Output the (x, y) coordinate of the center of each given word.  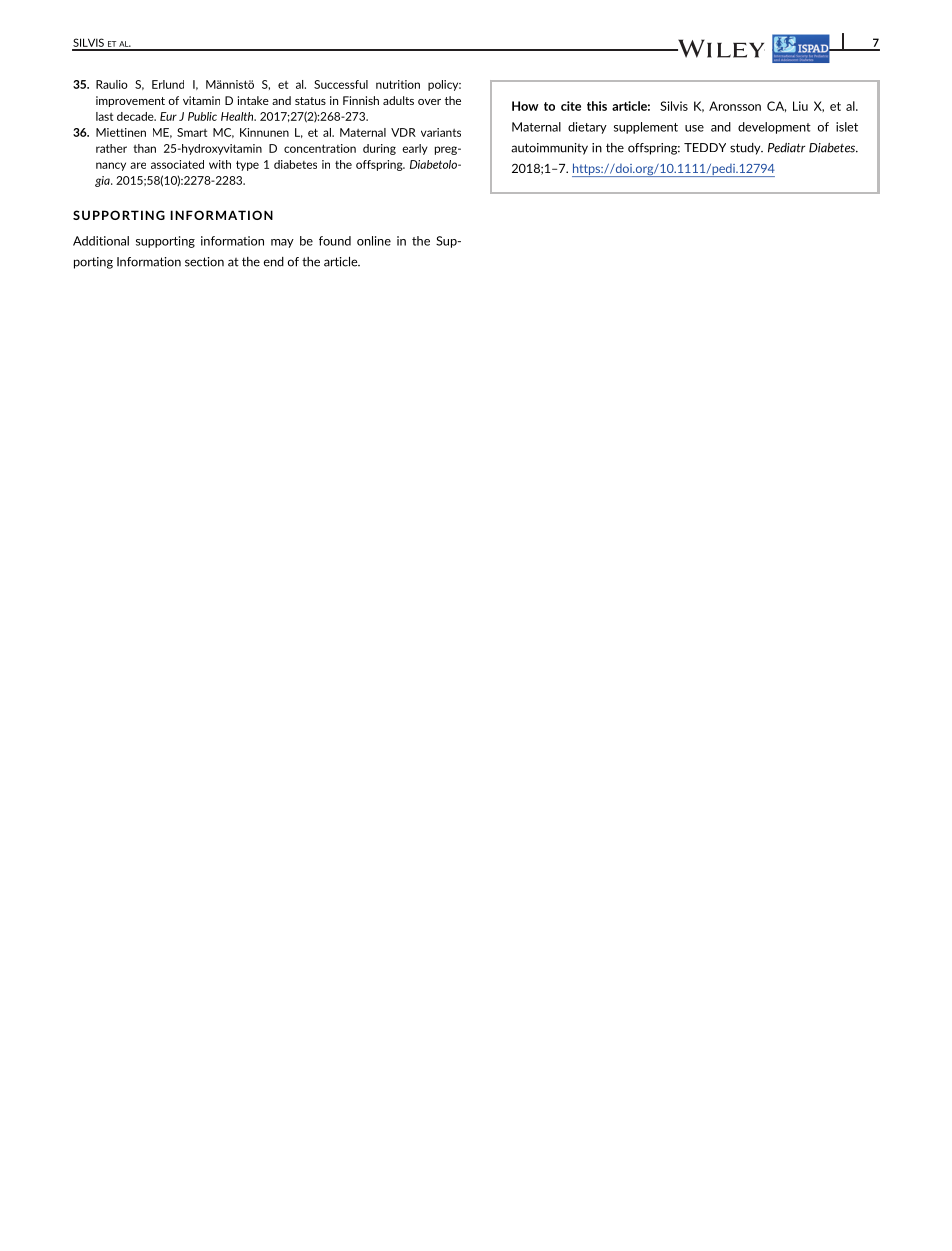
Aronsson (735, 106)
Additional (101, 241)
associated (177, 164)
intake (253, 100)
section (204, 262)
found (335, 241)
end (274, 262)
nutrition (398, 84)
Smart (192, 132)
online (374, 241)
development (774, 128)
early (415, 149)
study (746, 149)
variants (441, 132)
